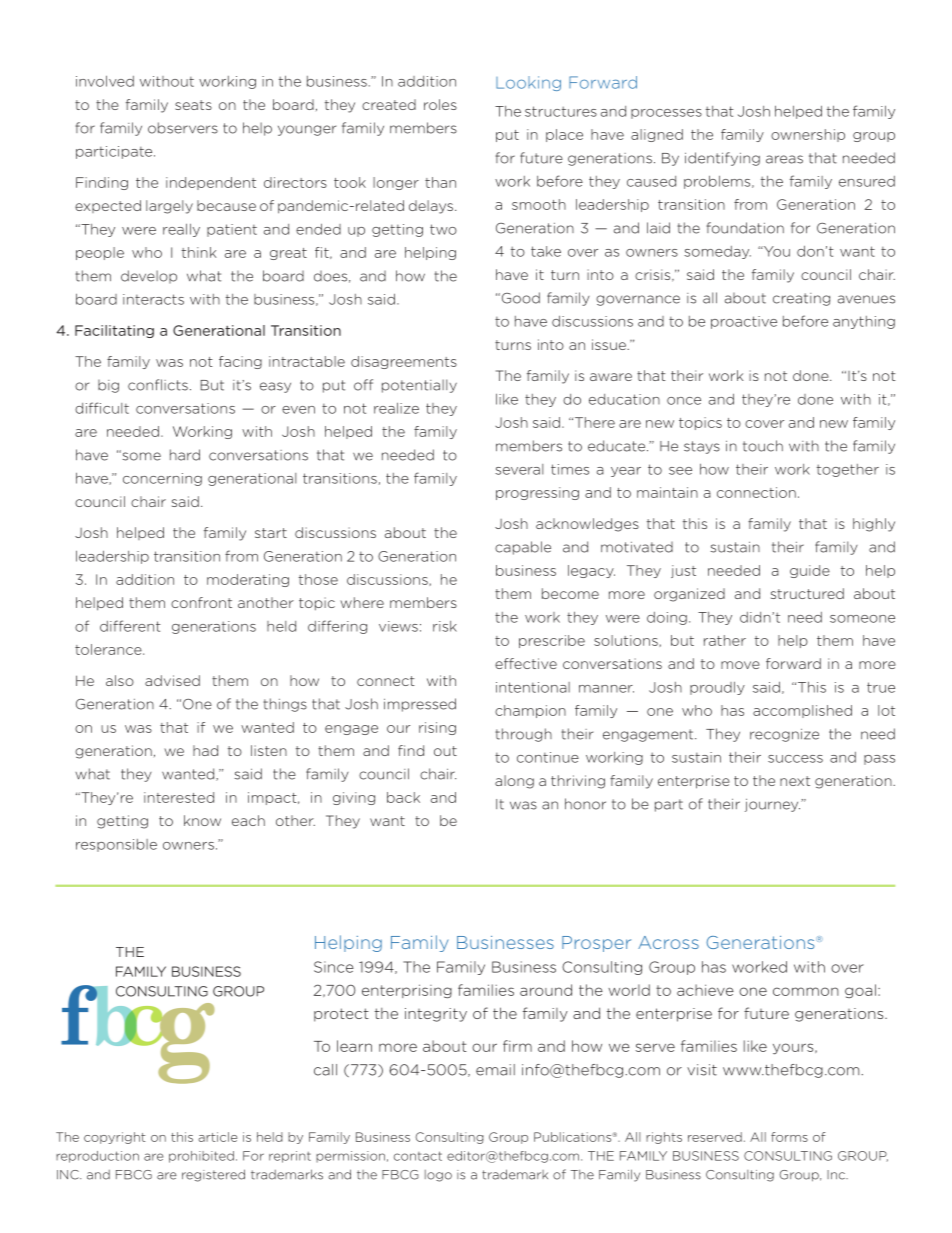 Image resolution: width=952 pixels, height=1233 pixels. Describe the element at coordinates (440, 104) in the image. I see `roles` at that location.
